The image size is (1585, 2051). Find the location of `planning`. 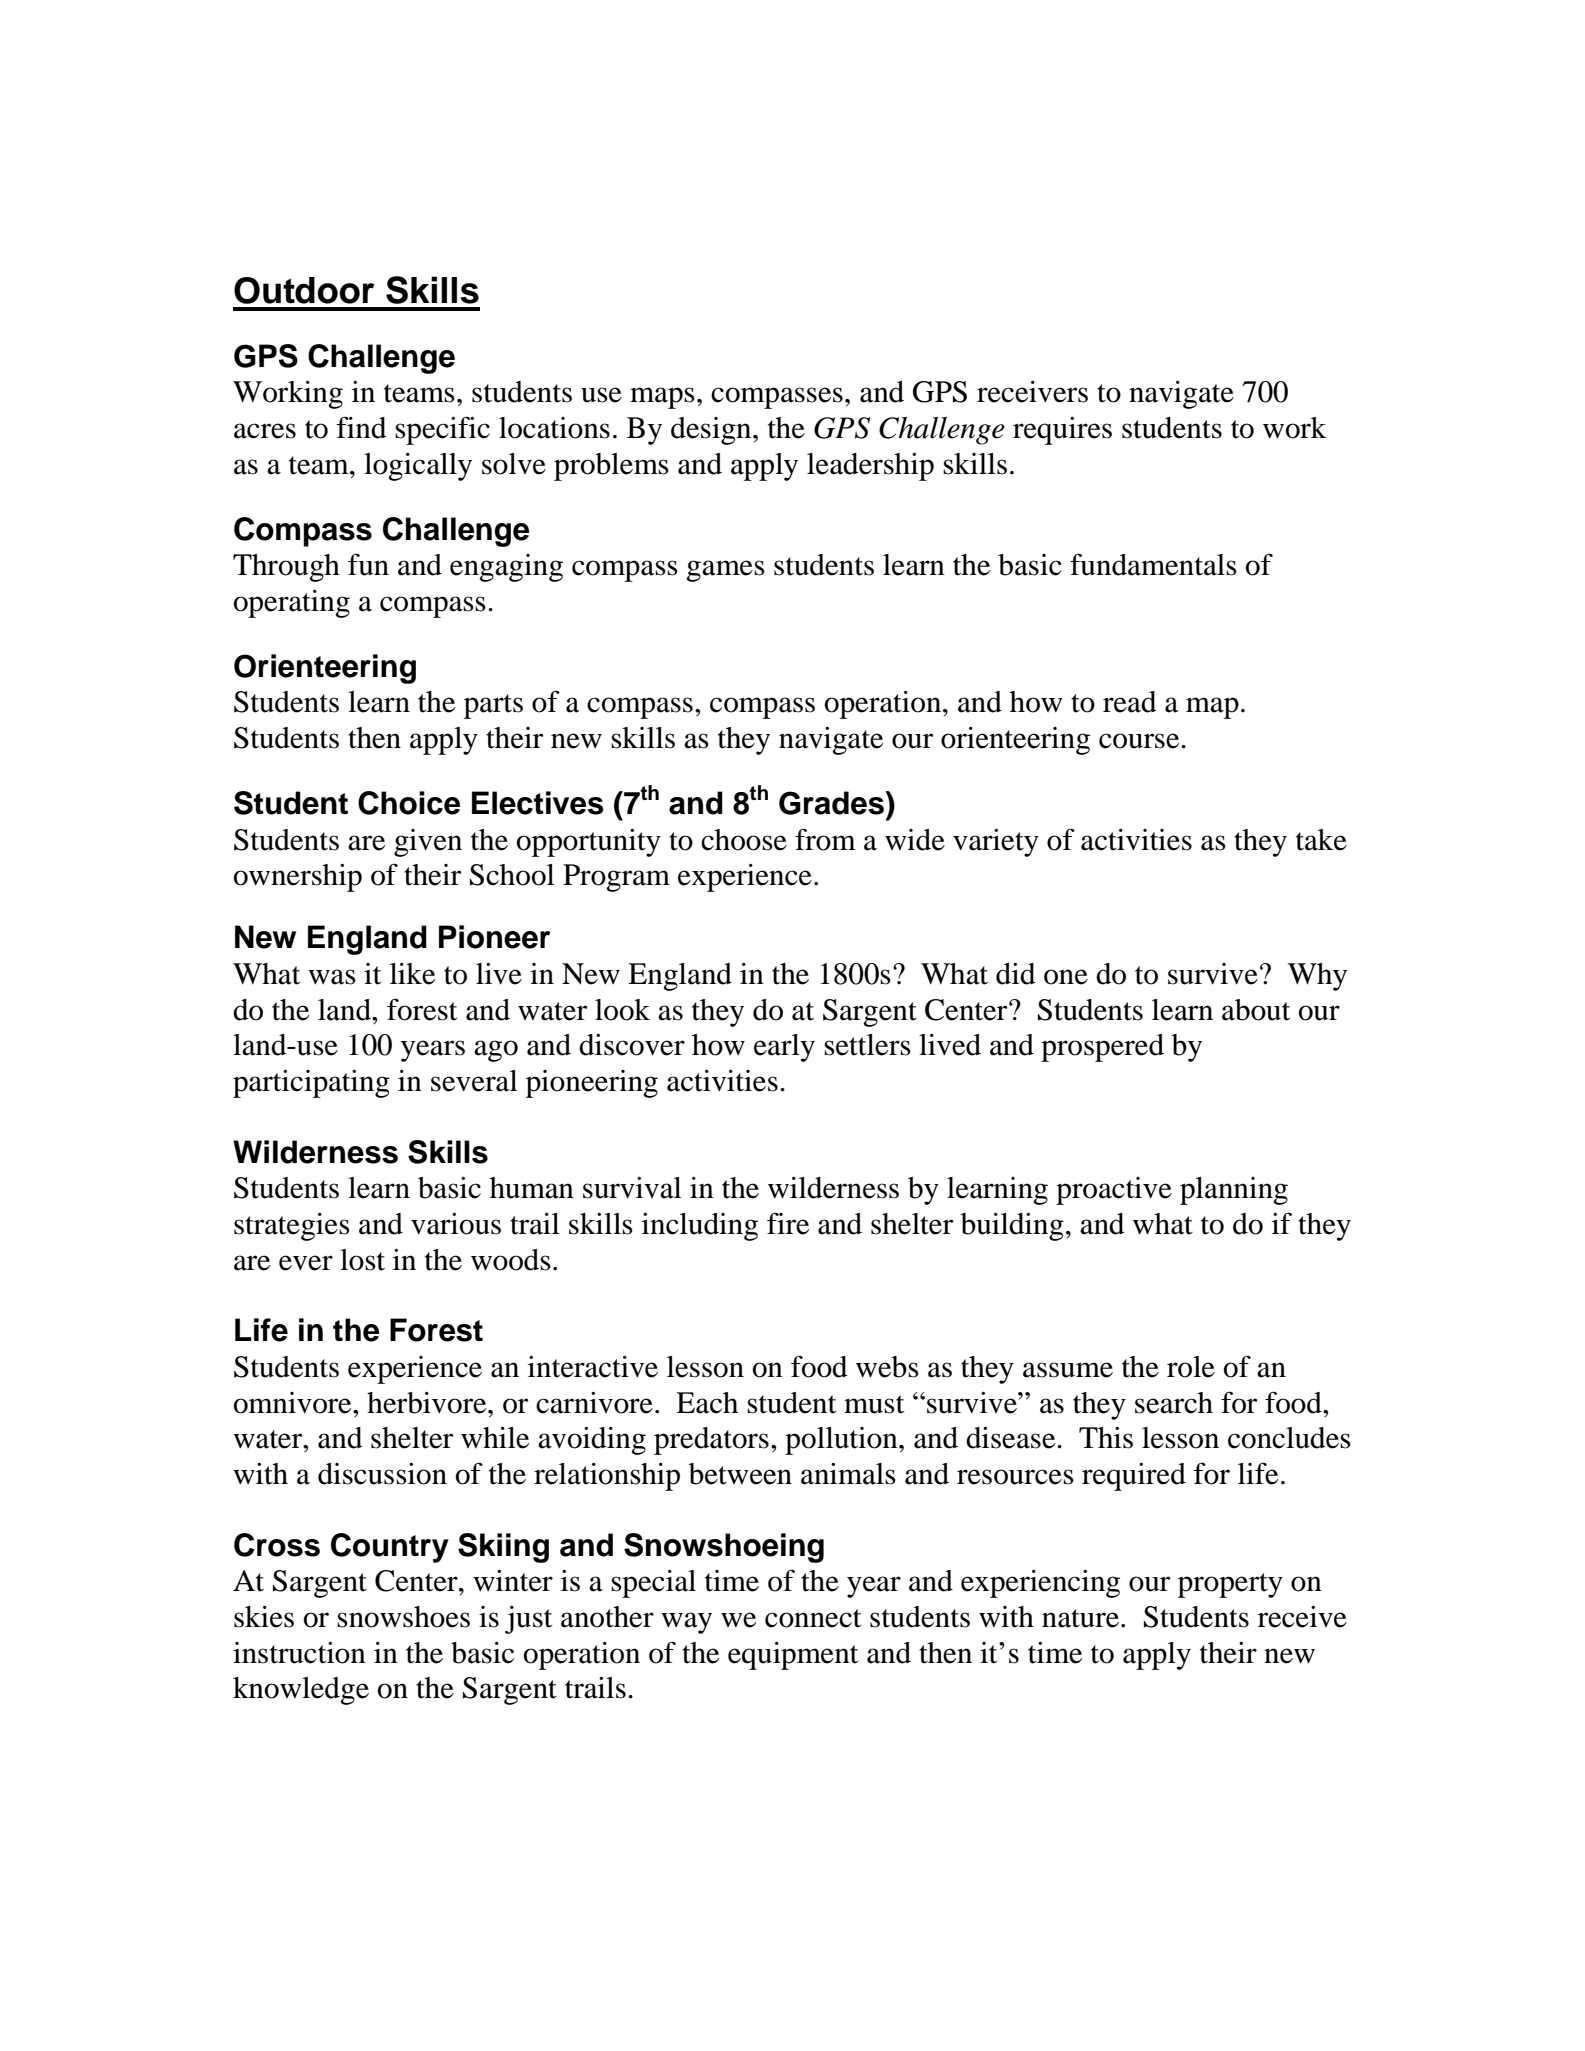

planning is located at coordinates (1234, 1191).
